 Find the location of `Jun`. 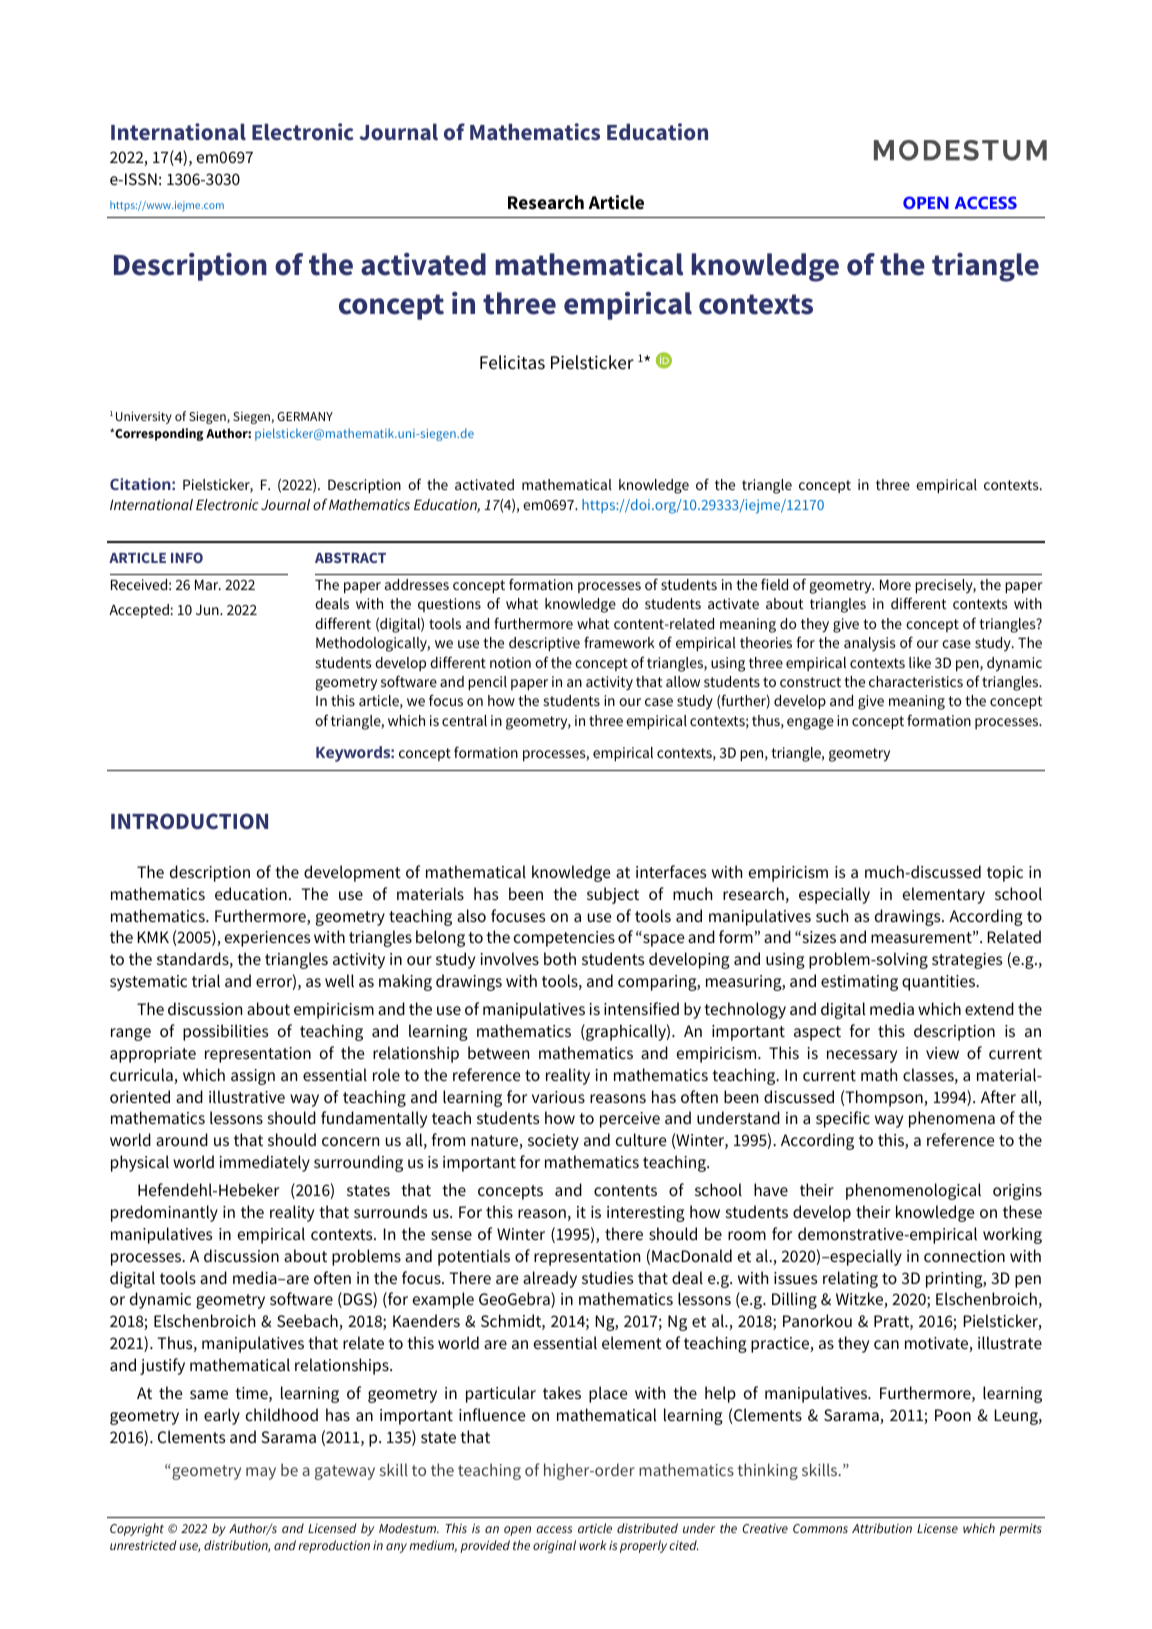

Jun is located at coordinates (208, 609).
